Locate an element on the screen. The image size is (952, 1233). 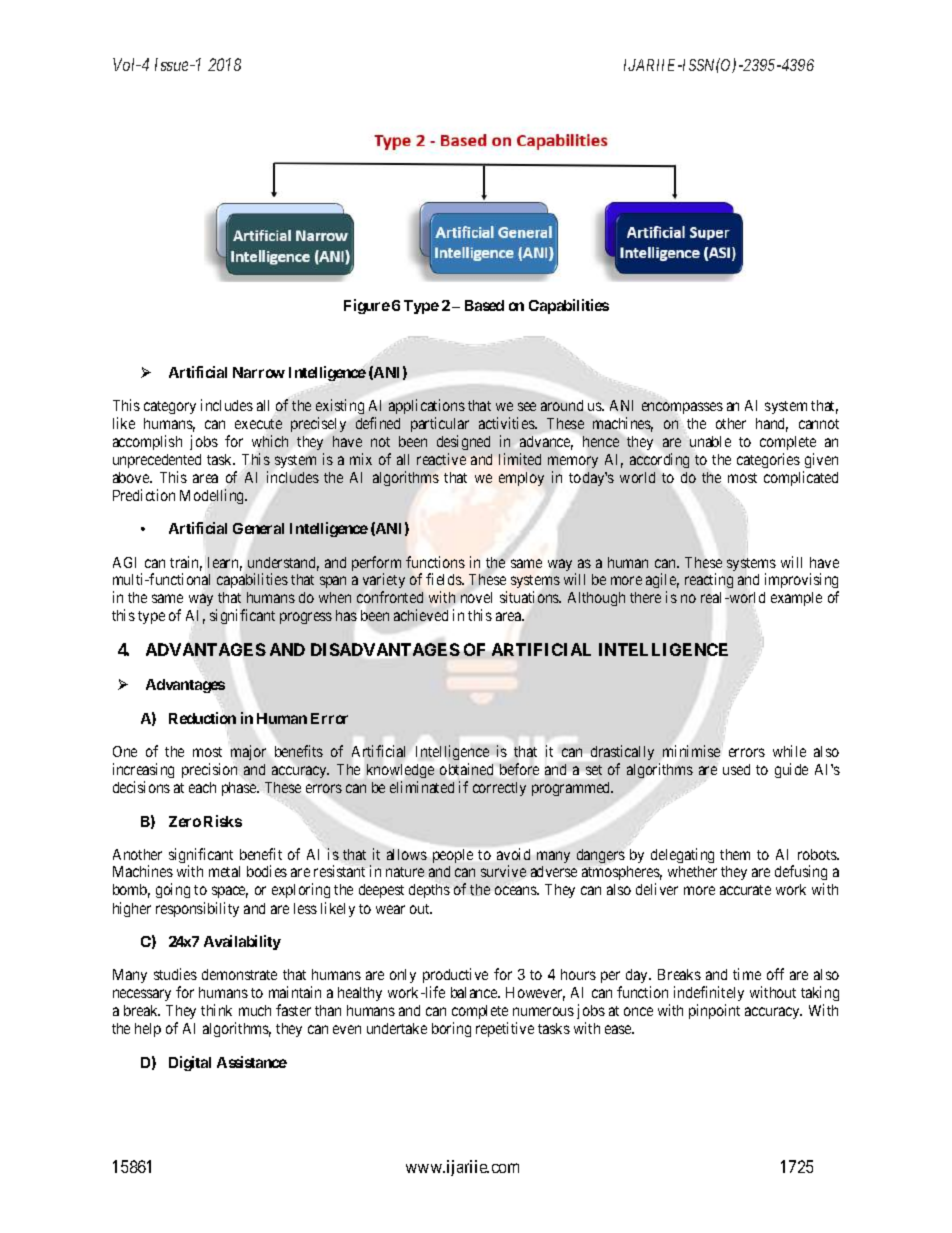
employ is located at coordinates (521, 479).
